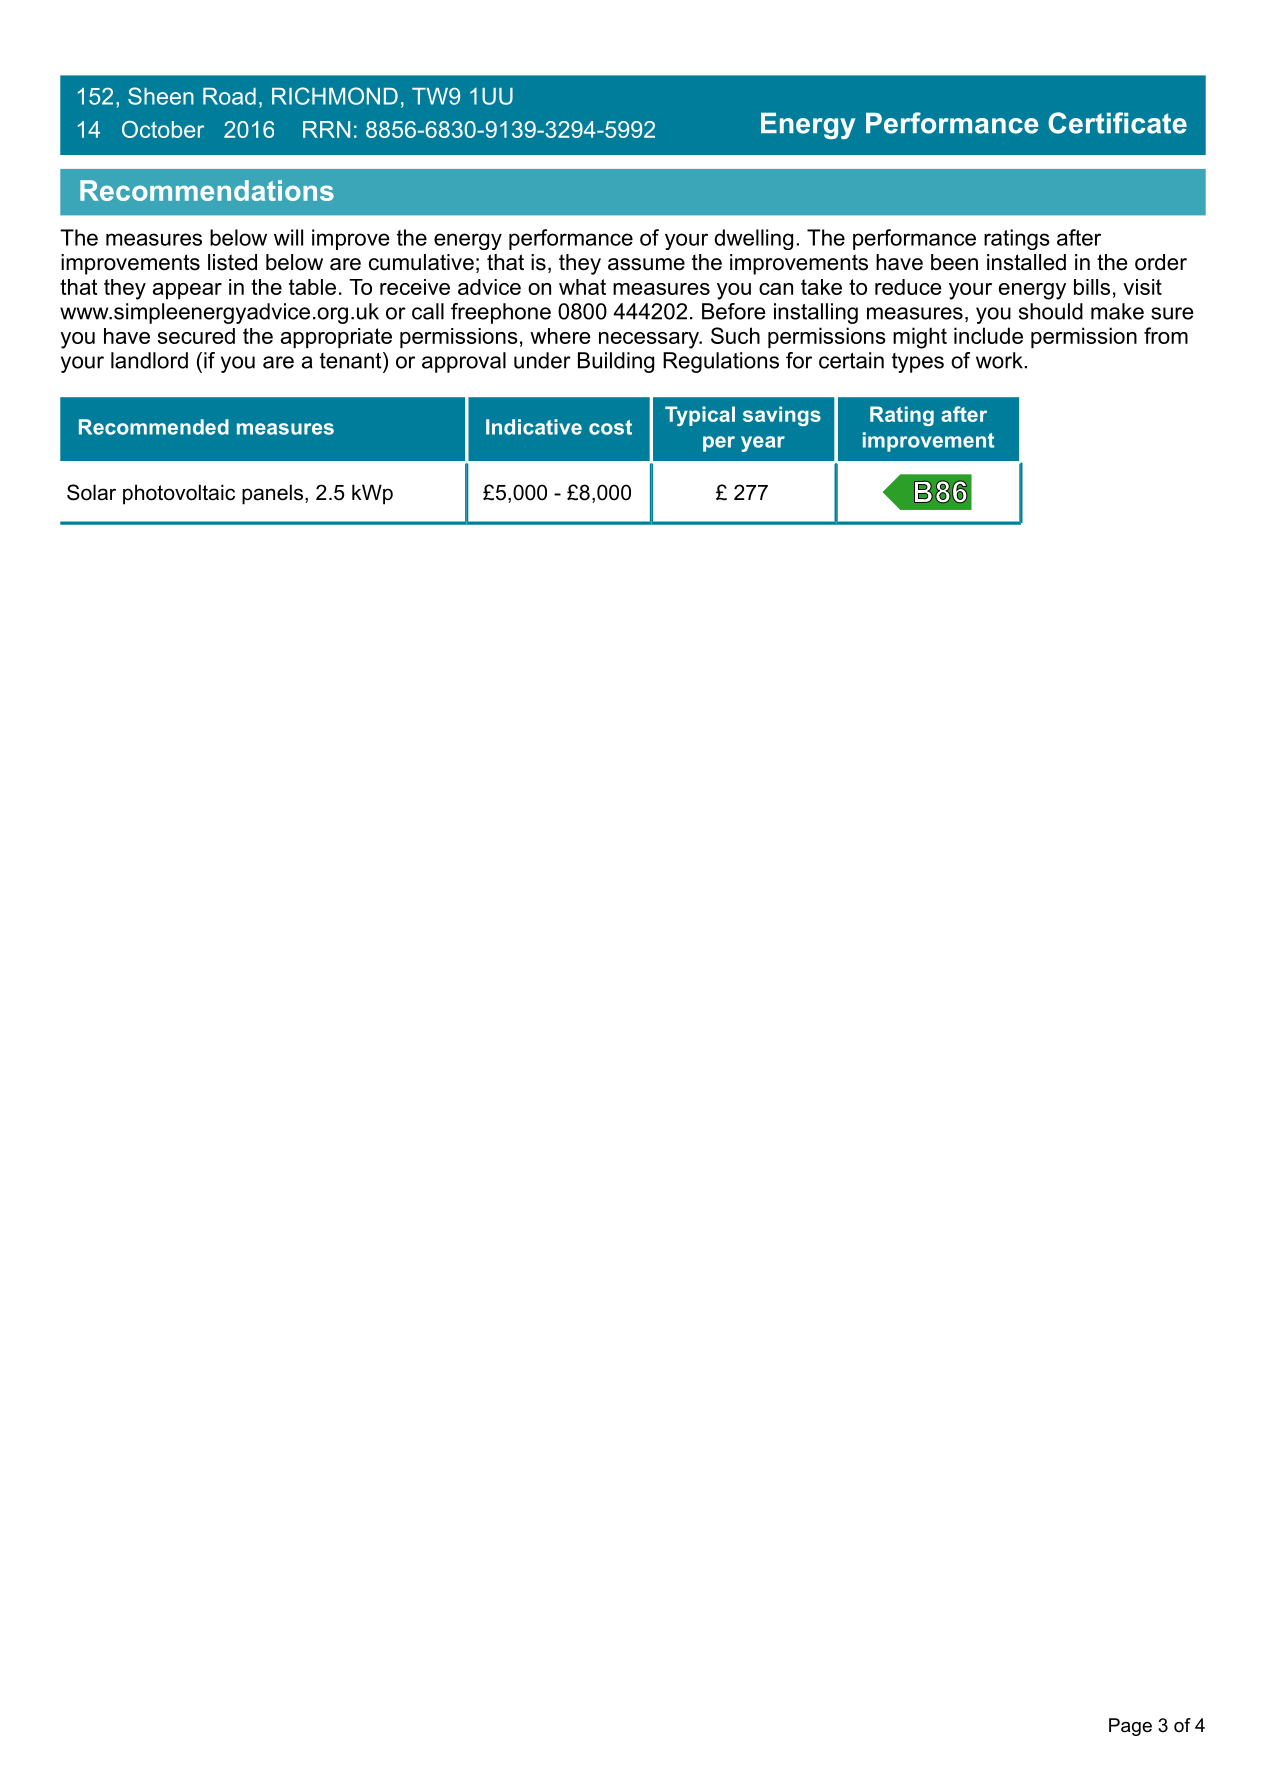 The width and height of the screenshot is (1266, 1791). What do you see at coordinates (1130, 1727) in the screenshot?
I see `Page` at bounding box center [1130, 1727].
